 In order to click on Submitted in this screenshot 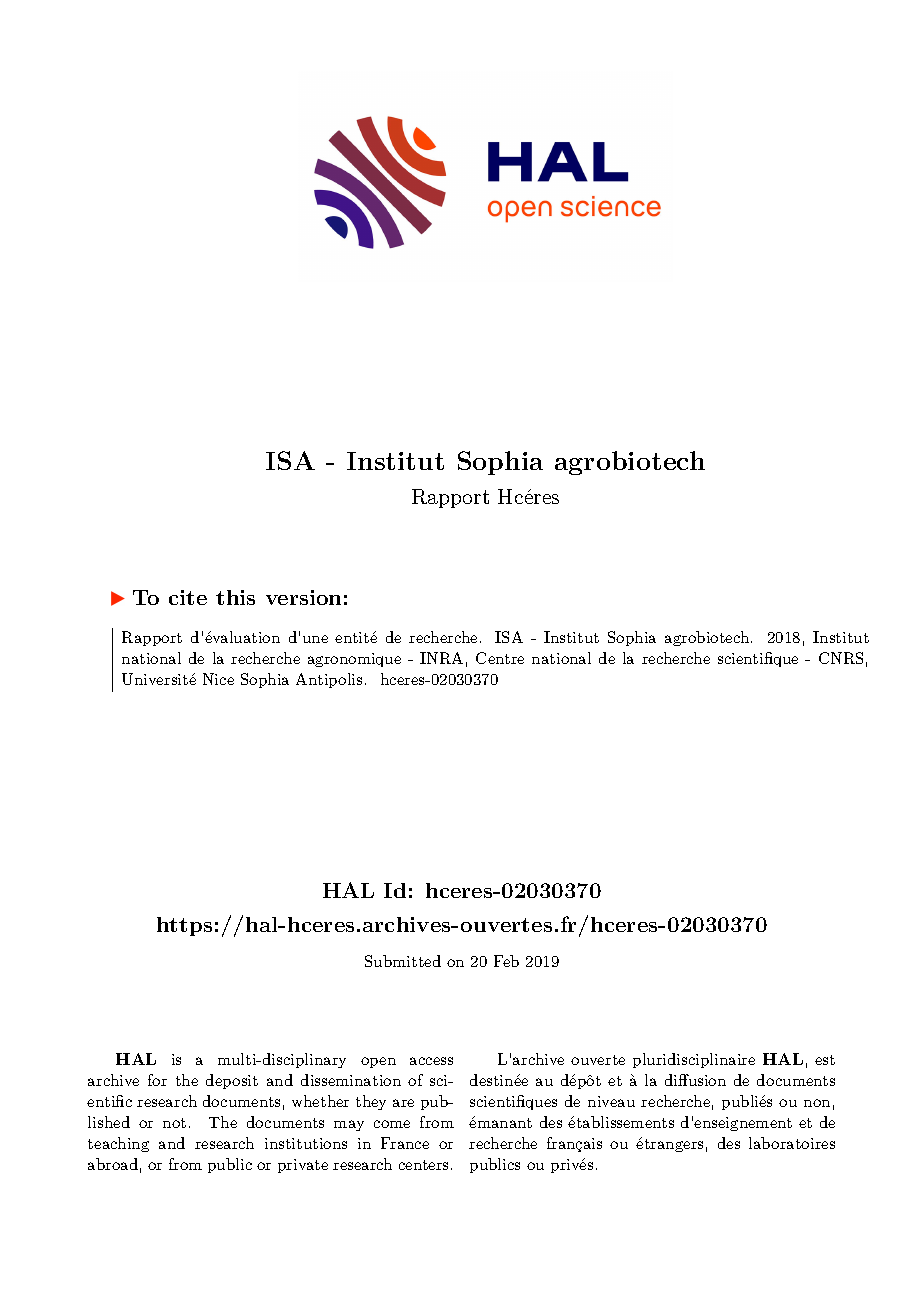, I will do `click(403, 961)`.
